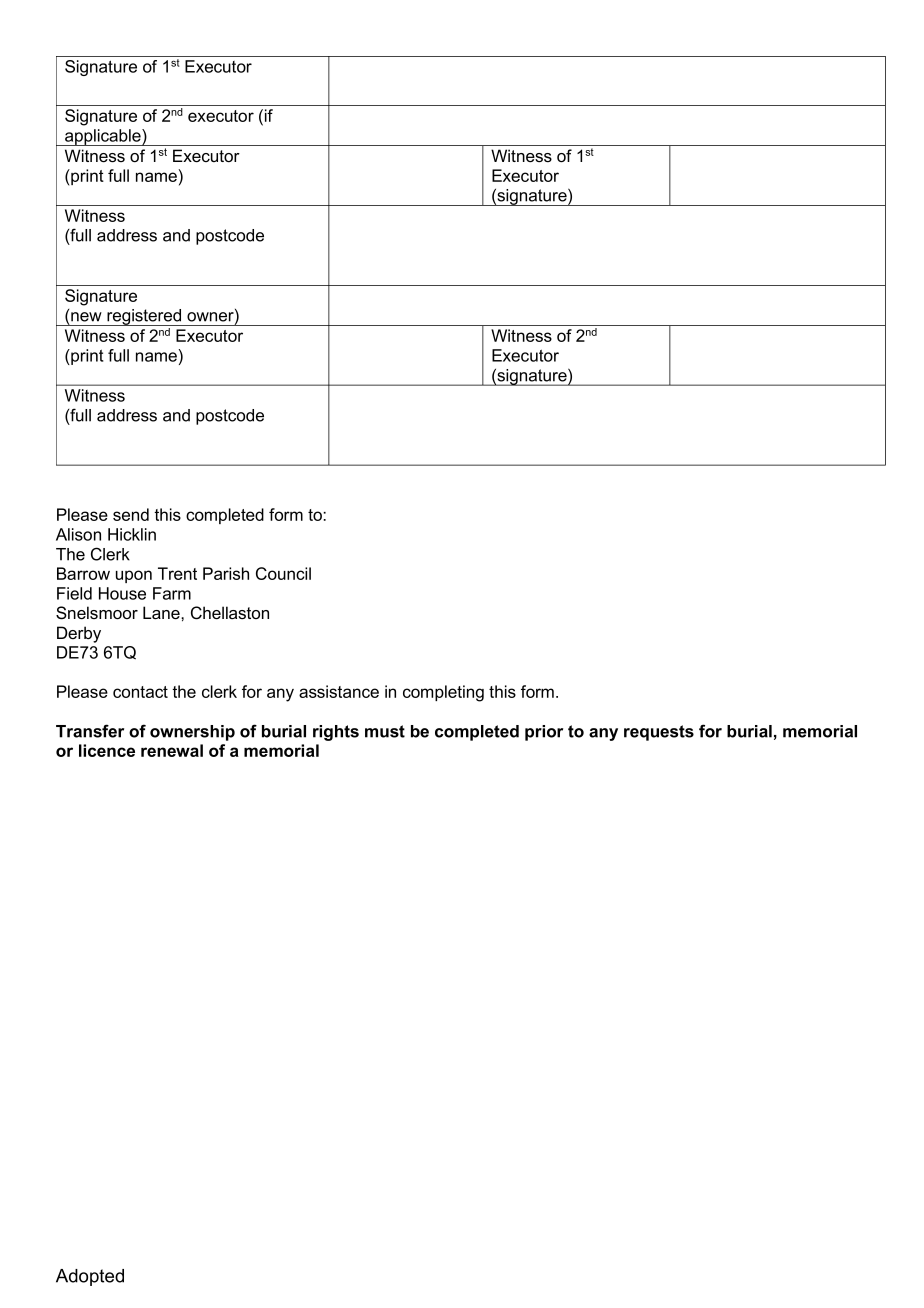  Describe the element at coordinates (103, 137) in the document. I see `applicable` at that location.
